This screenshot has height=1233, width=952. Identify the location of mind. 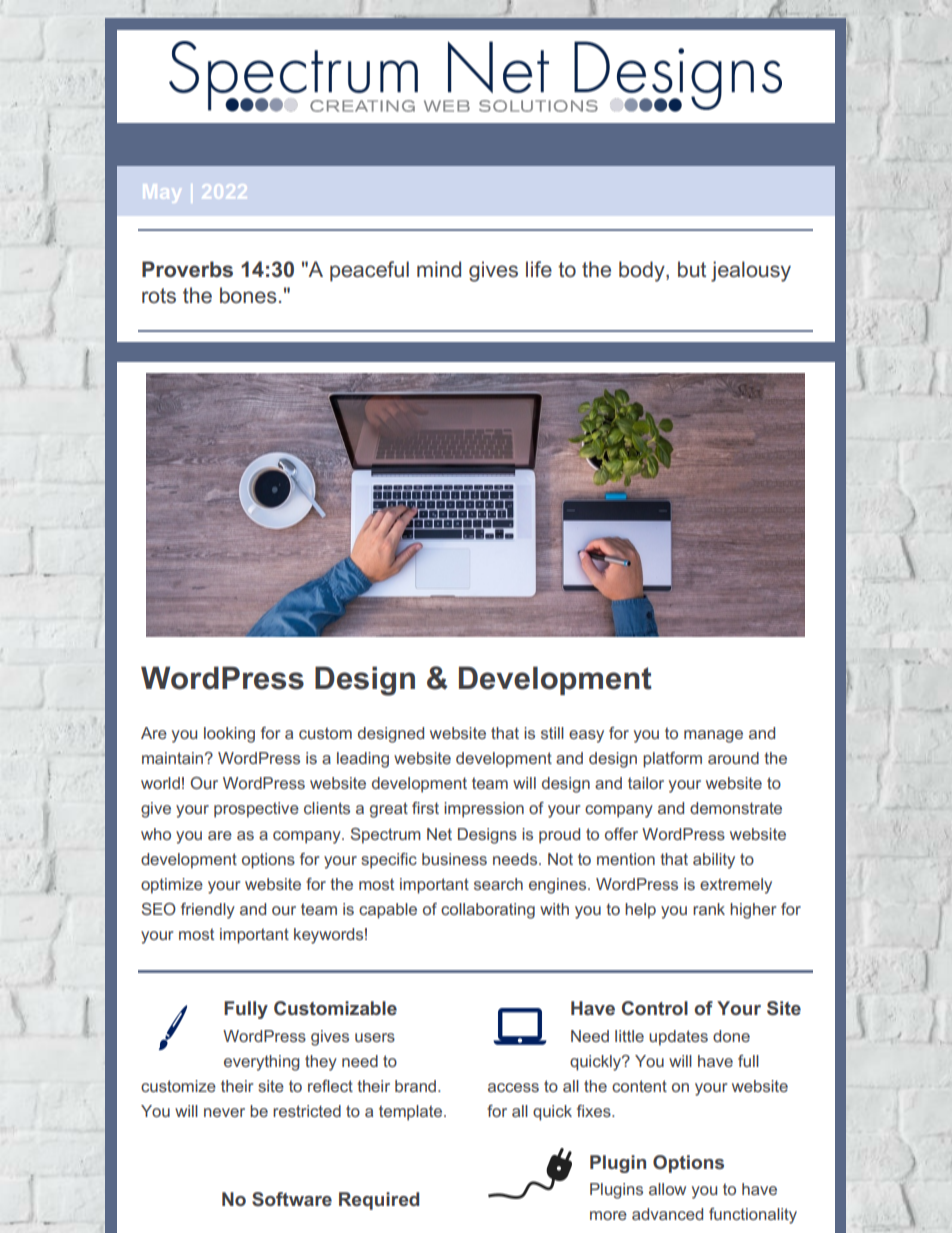
(439, 269).
